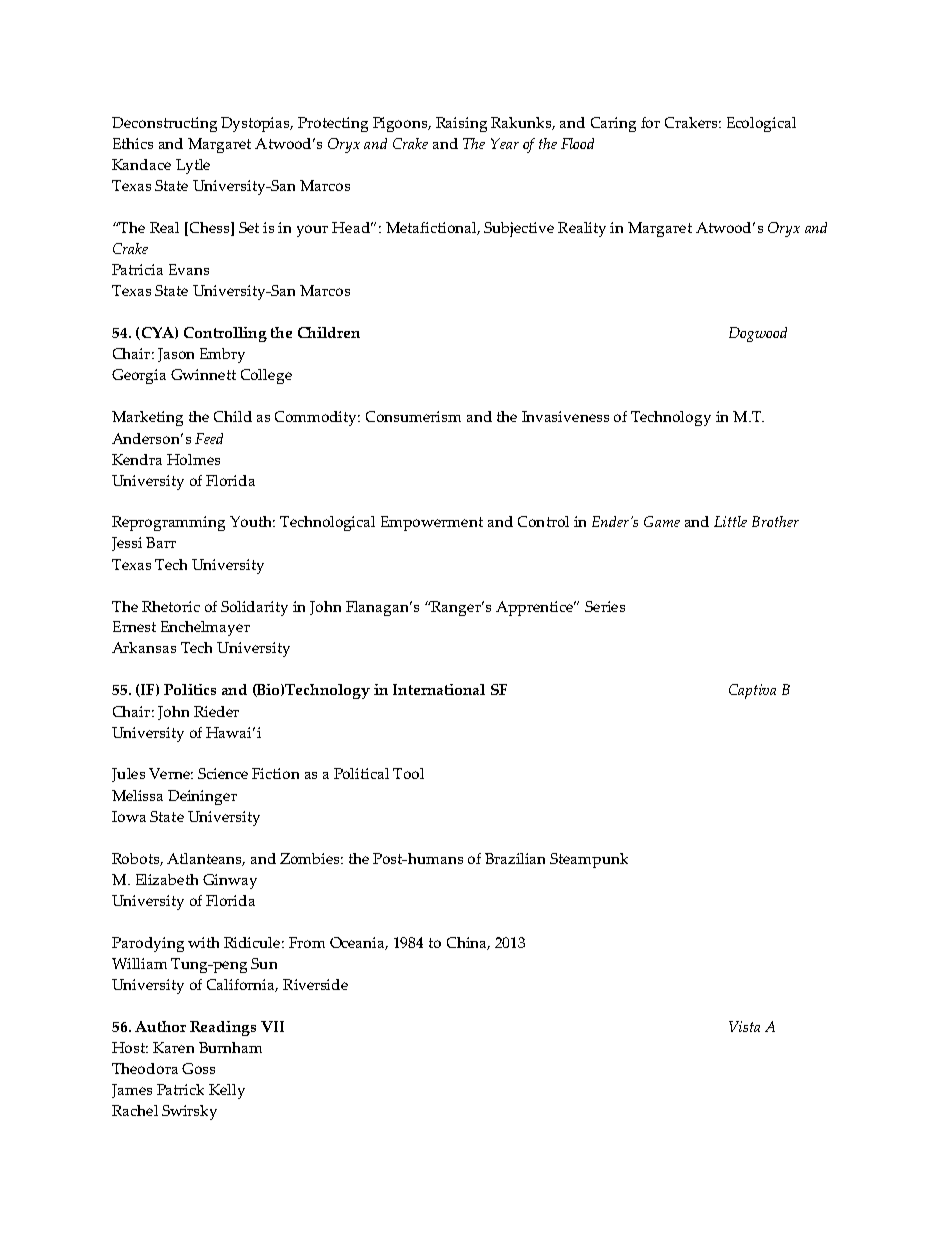 The width and height of the document is (952, 1233). I want to click on Deconstructing, so click(164, 124).
